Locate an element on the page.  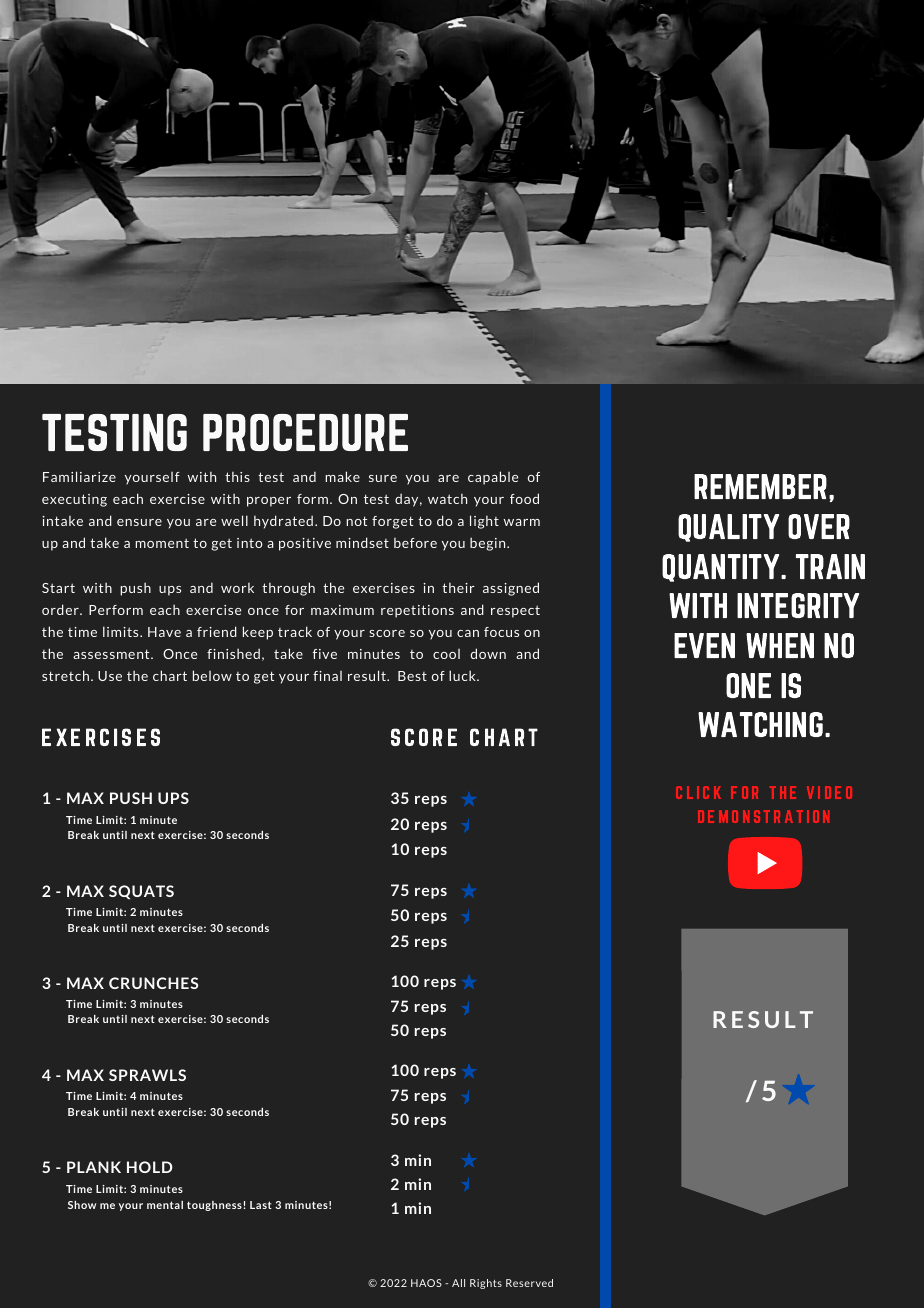
REMEMBER is located at coordinates (760, 486).
